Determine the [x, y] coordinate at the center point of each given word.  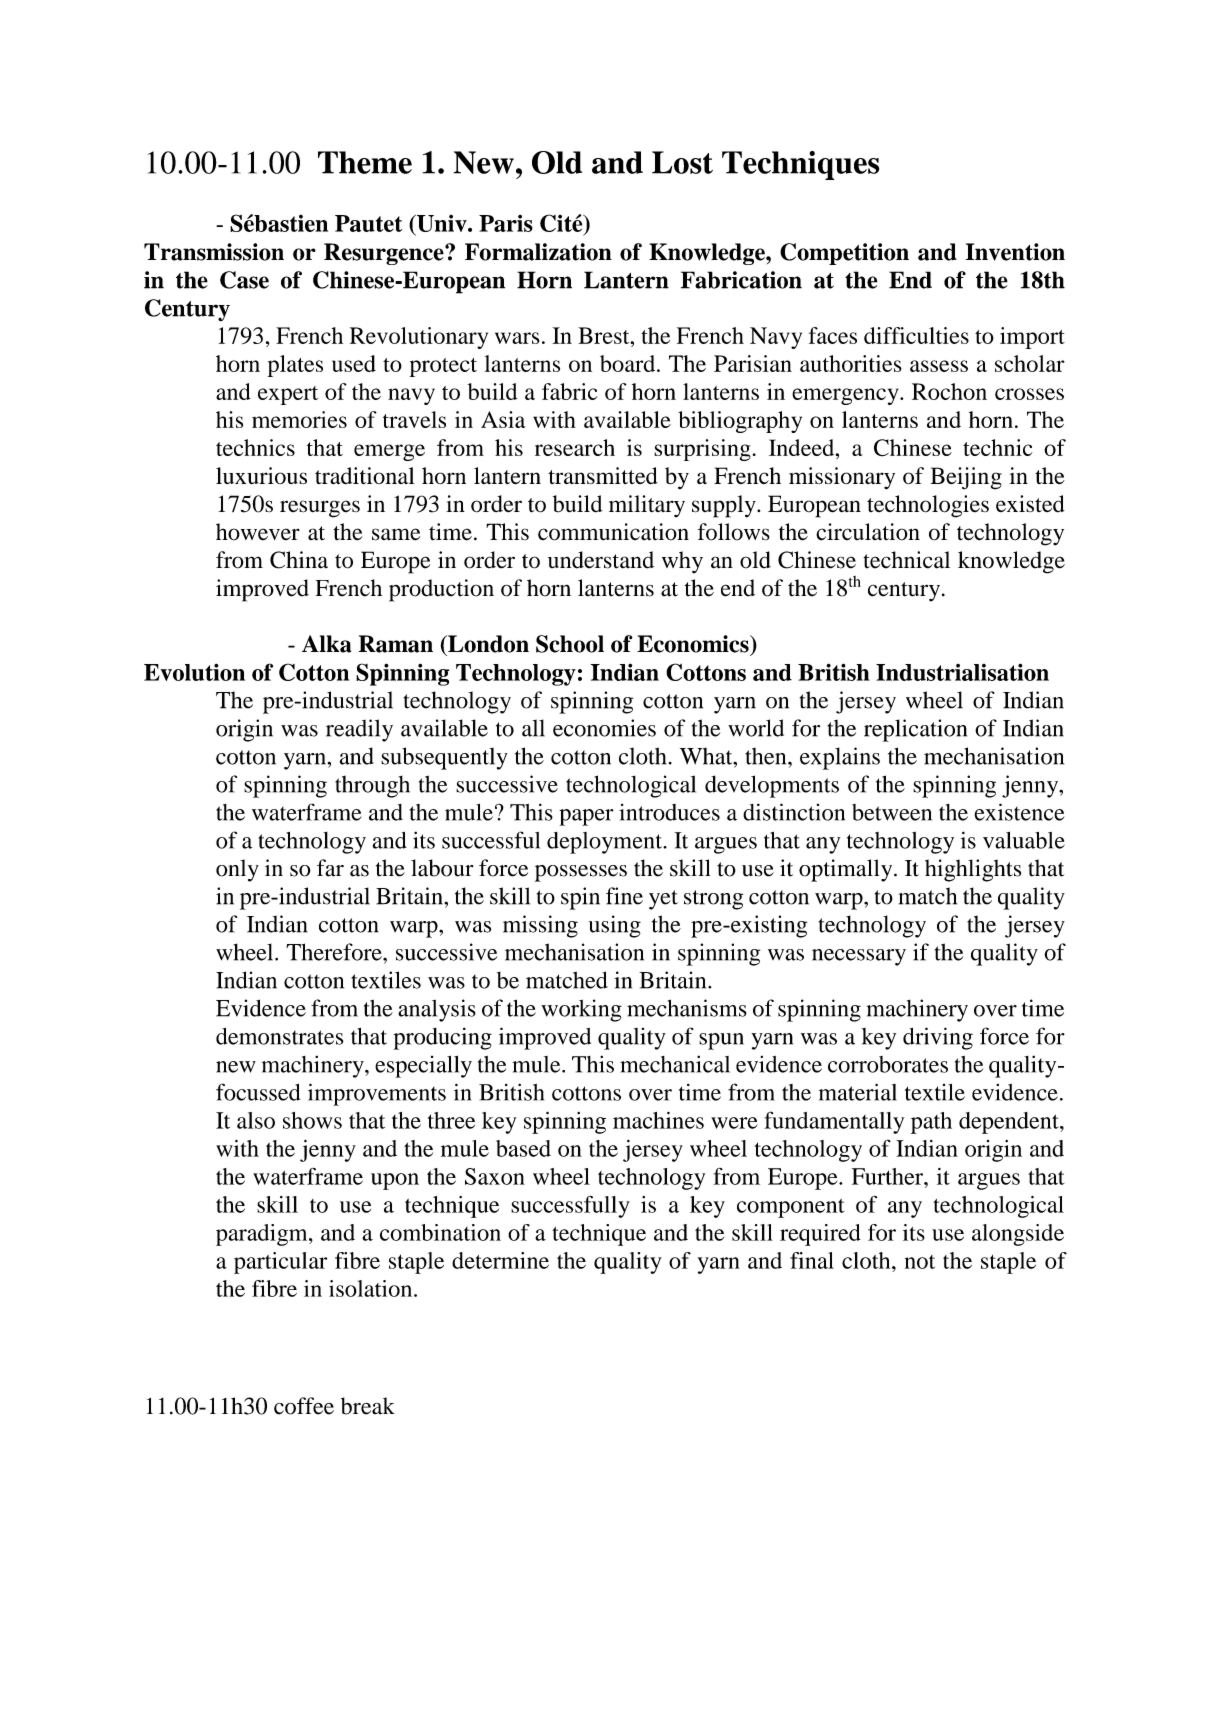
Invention [1015, 252]
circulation [868, 532]
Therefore [335, 952]
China [299, 560]
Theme [365, 162]
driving [938, 1038]
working [581, 1010]
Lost [682, 162]
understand [601, 560]
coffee [304, 1406]
